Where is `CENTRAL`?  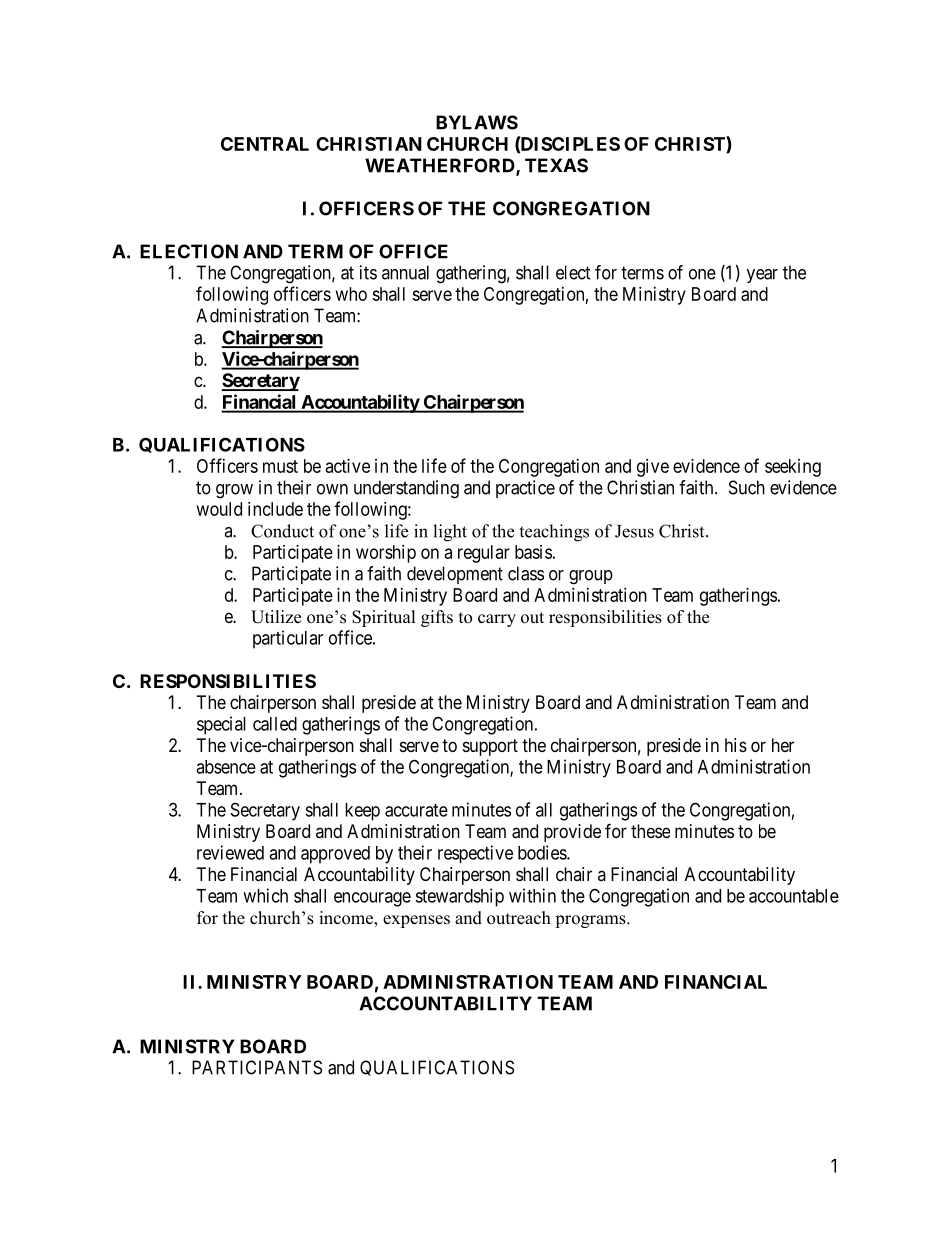 CENTRAL is located at coordinates (265, 144).
